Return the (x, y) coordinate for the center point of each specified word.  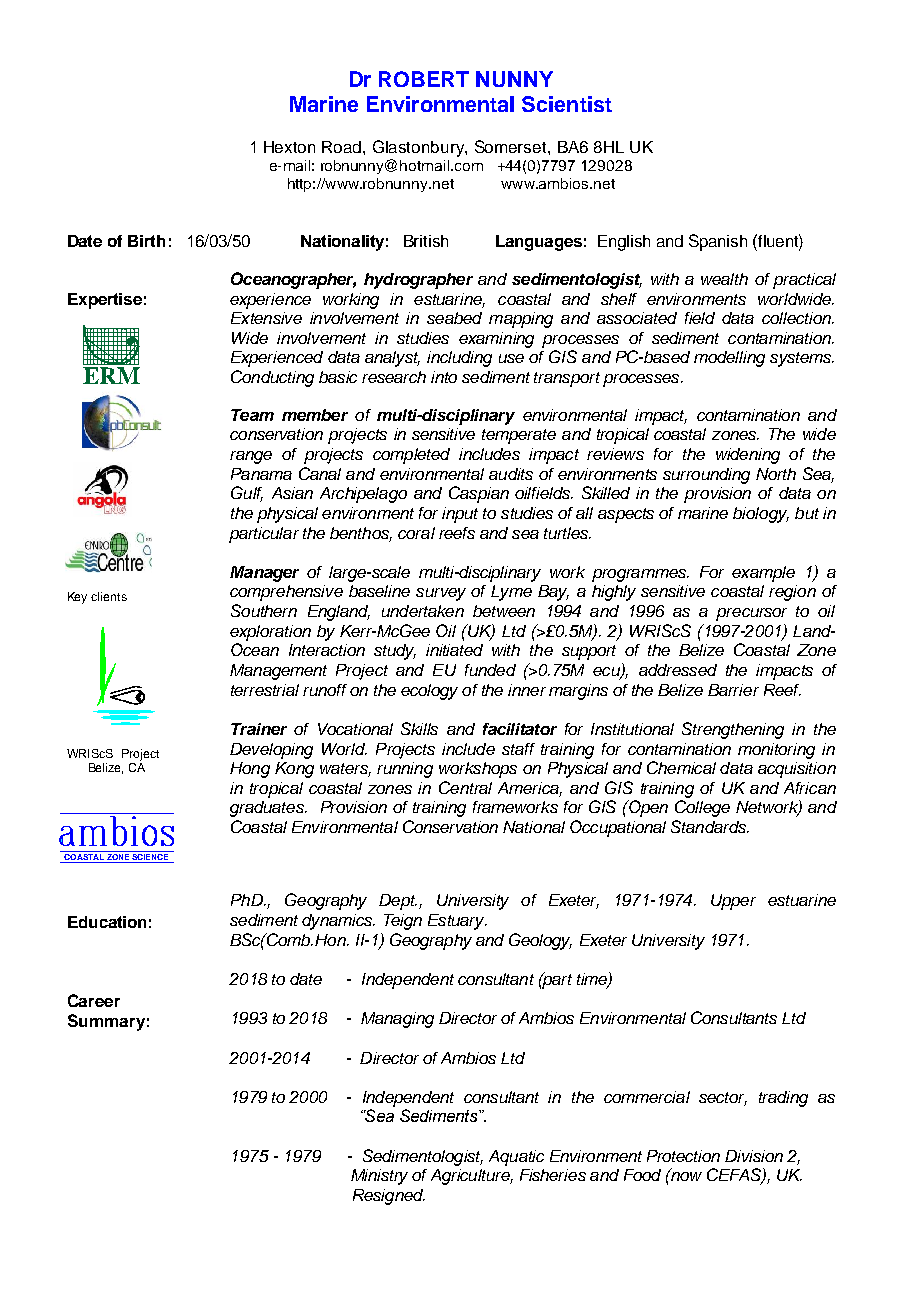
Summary (106, 1022)
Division (754, 1156)
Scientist (567, 104)
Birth (146, 241)
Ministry (379, 1177)
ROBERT (424, 79)
